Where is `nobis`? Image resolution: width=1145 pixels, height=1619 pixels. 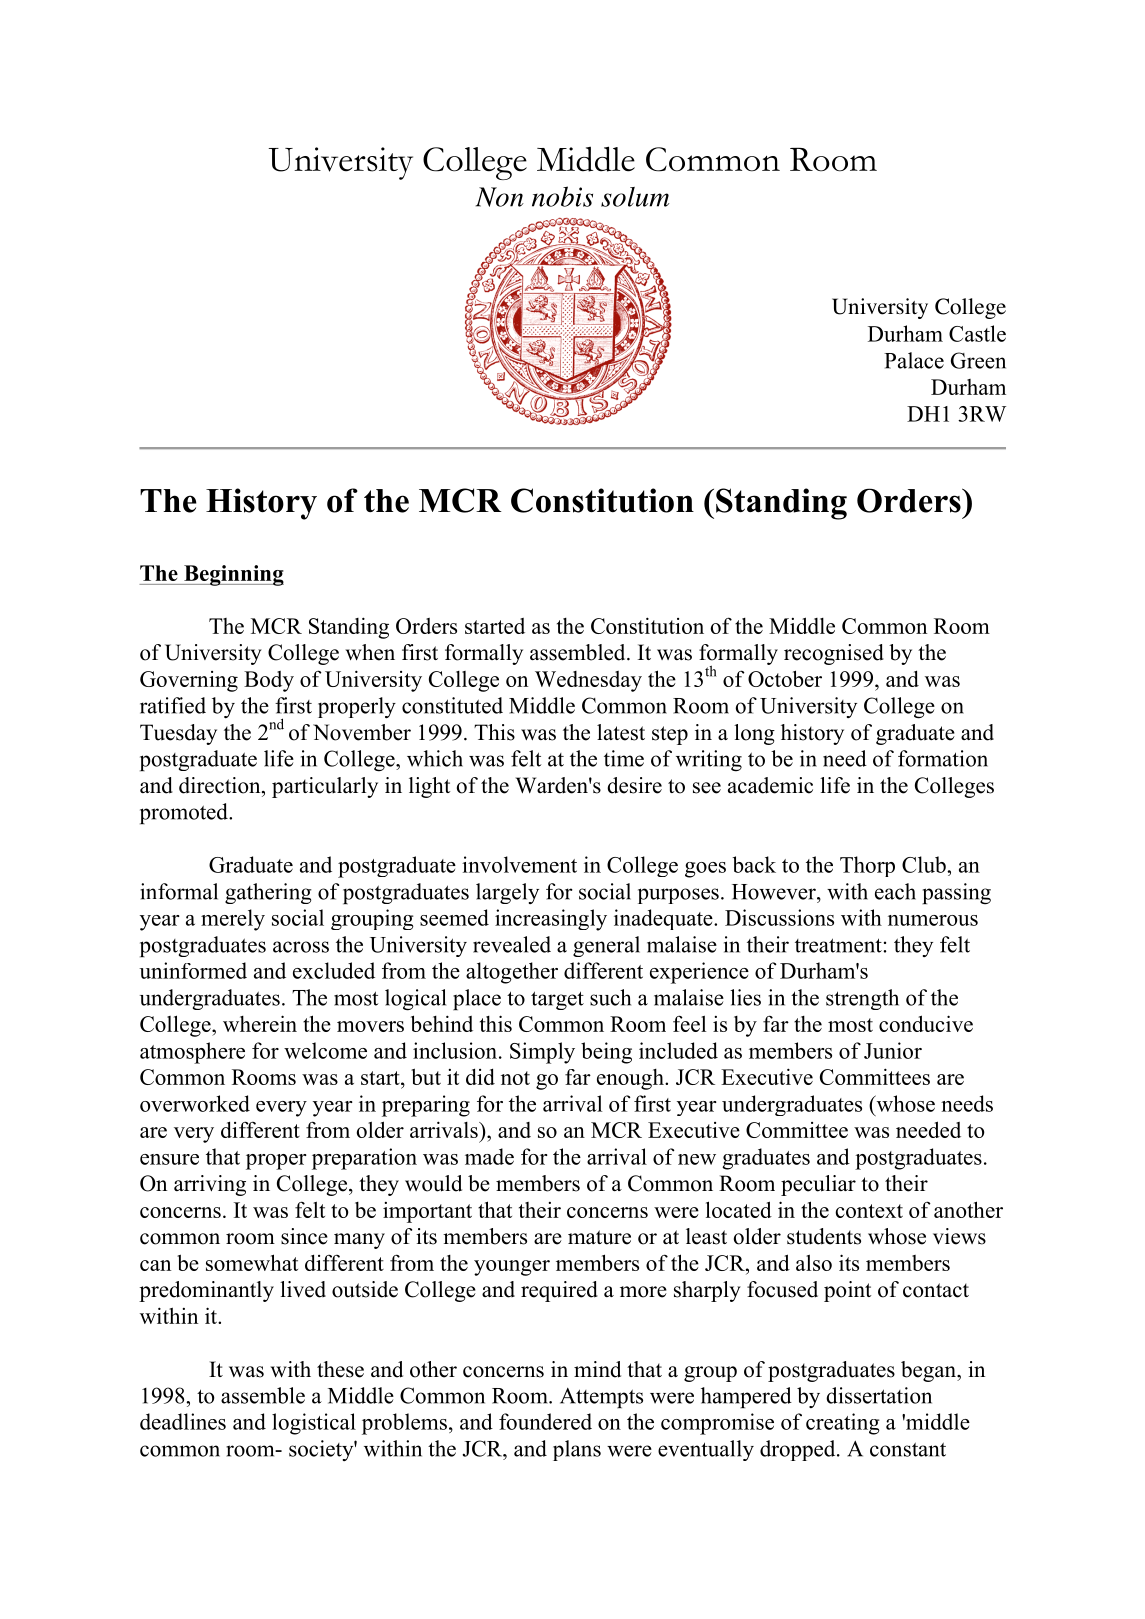 nobis is located at coordinates (562, 196).
